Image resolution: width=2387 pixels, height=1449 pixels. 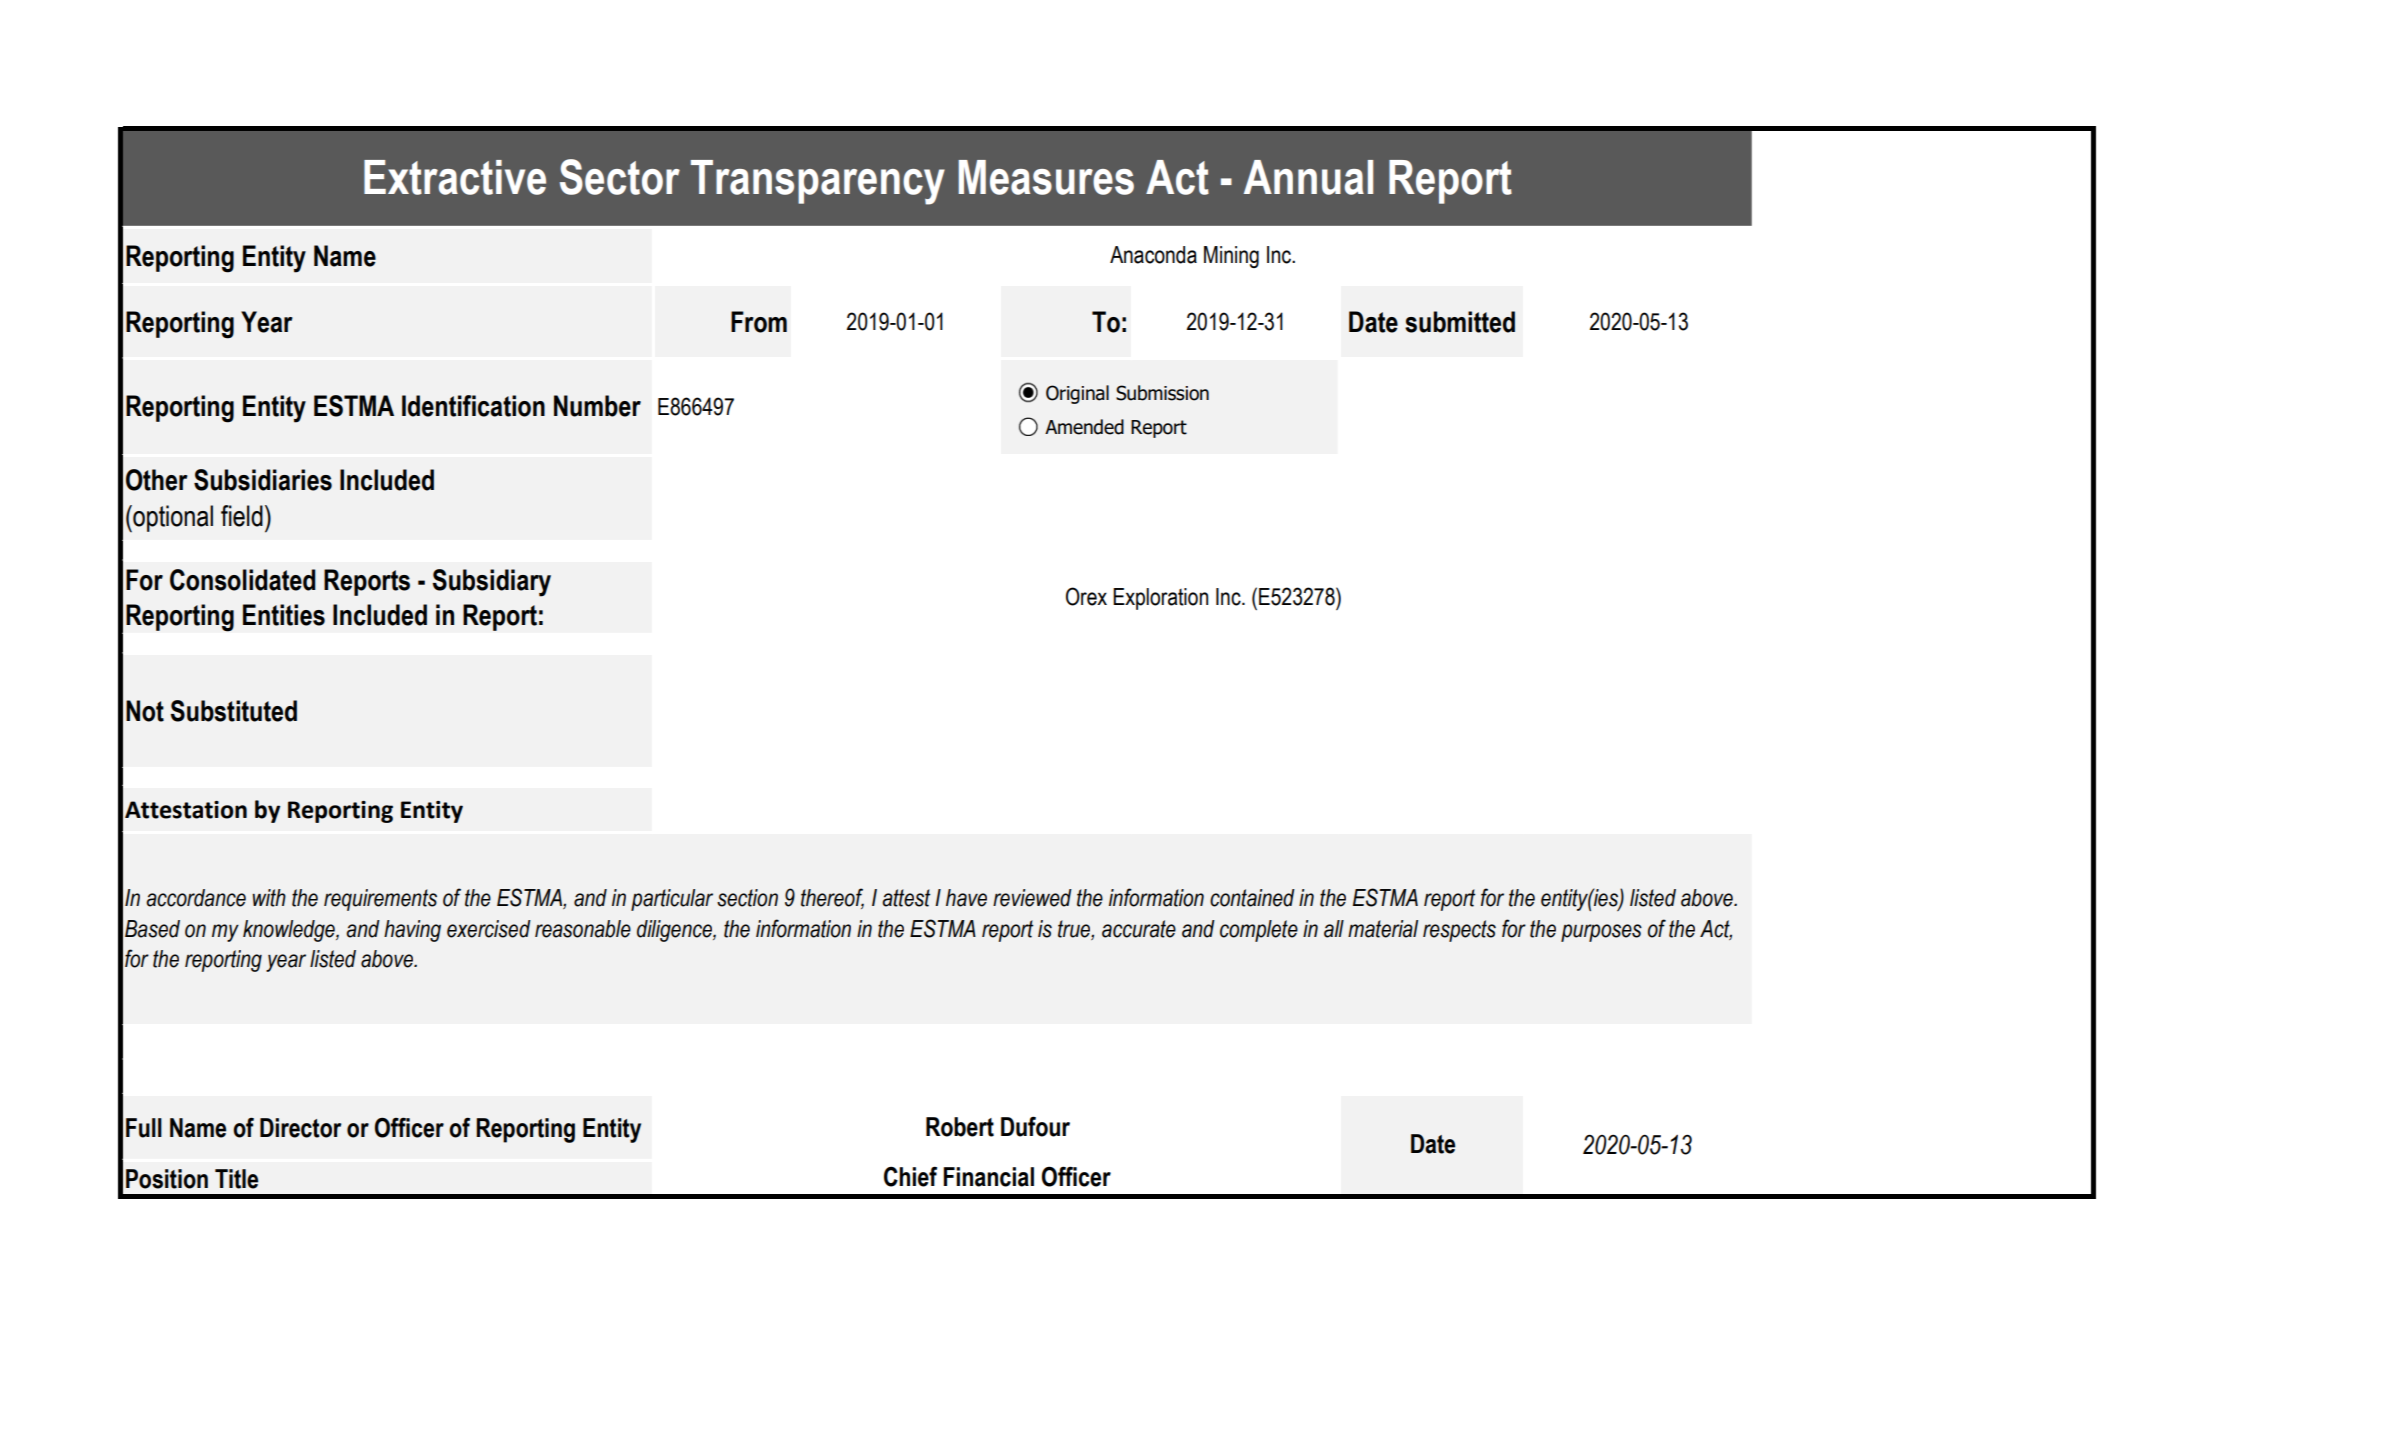 What do you see at coordinates (300, 1128) in the screenshot?
I see `Director` at bounding box center [300, 1128].
